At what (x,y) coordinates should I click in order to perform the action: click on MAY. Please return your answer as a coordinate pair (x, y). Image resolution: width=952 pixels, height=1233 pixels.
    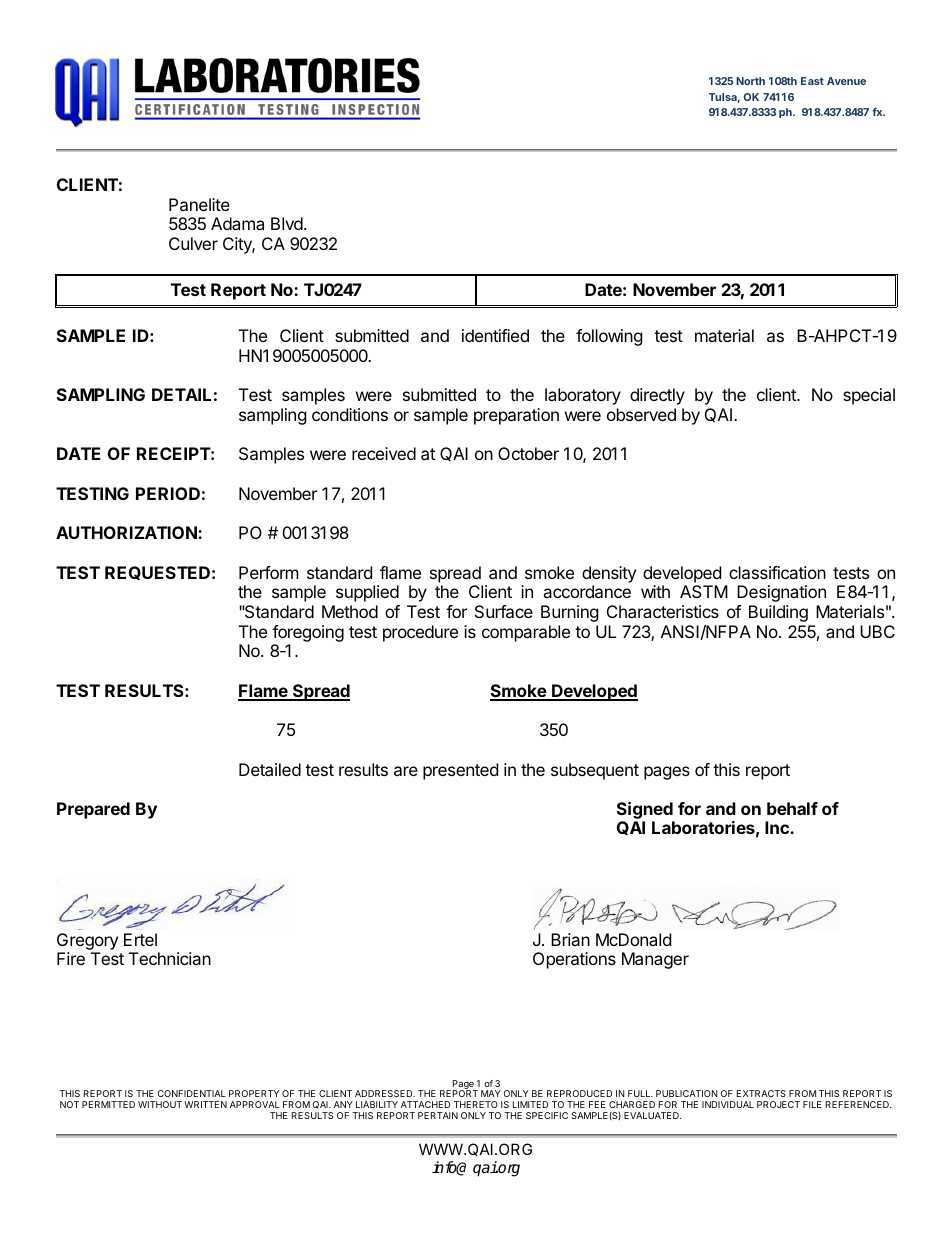
    Looking at the image, I should click on (491, 1093).
